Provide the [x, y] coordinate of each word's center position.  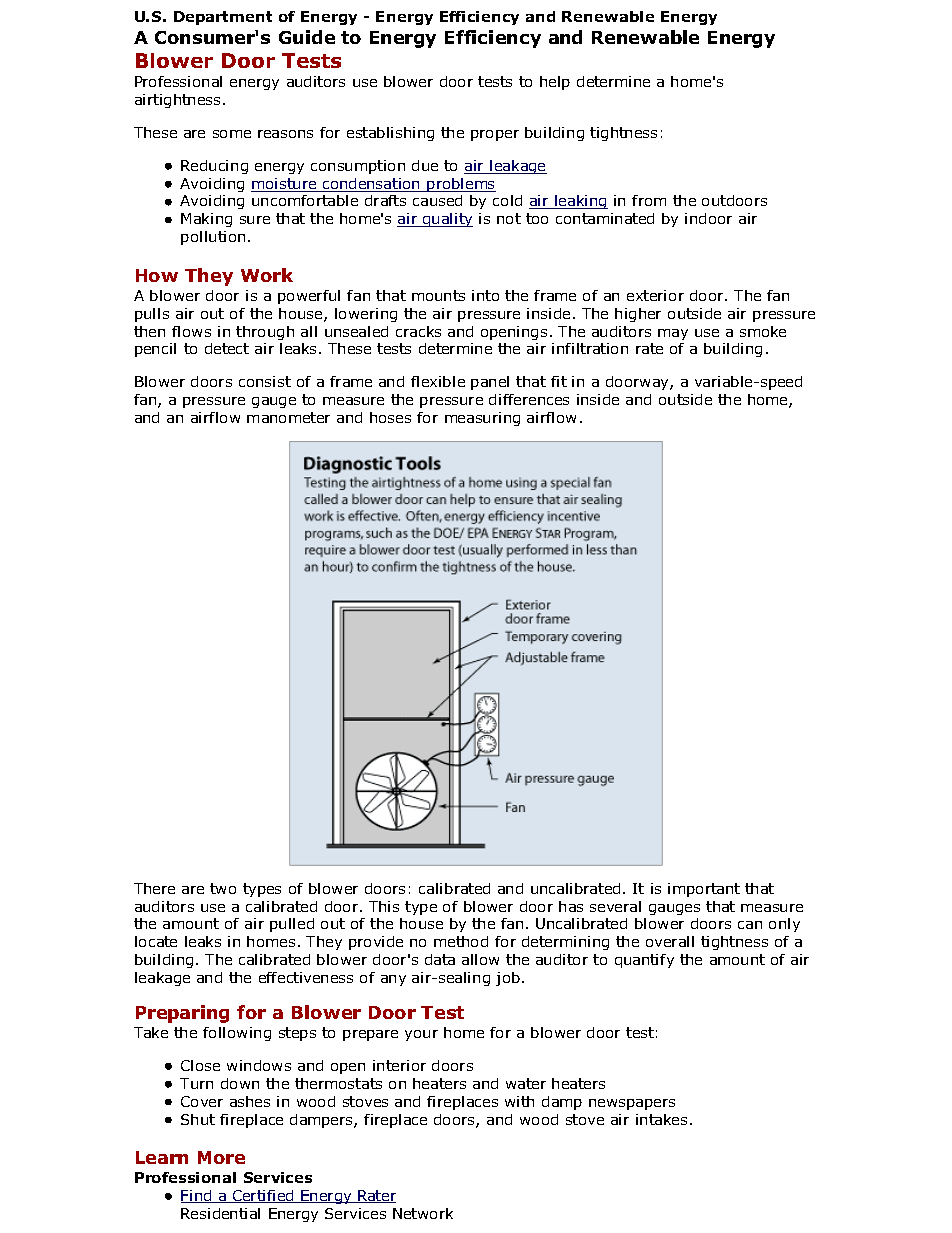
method [461, 941]
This [384, 906]
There [154, 888]
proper [495, 135]
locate [156, 941]
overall [670, 941]
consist [265, 381]
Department [223, 18]
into [485, 295]
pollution [213, 238]
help [555, 83]
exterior [655, 295]
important [704, 890]
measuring [482, 419]
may [673, 334]
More [221, 1157]
